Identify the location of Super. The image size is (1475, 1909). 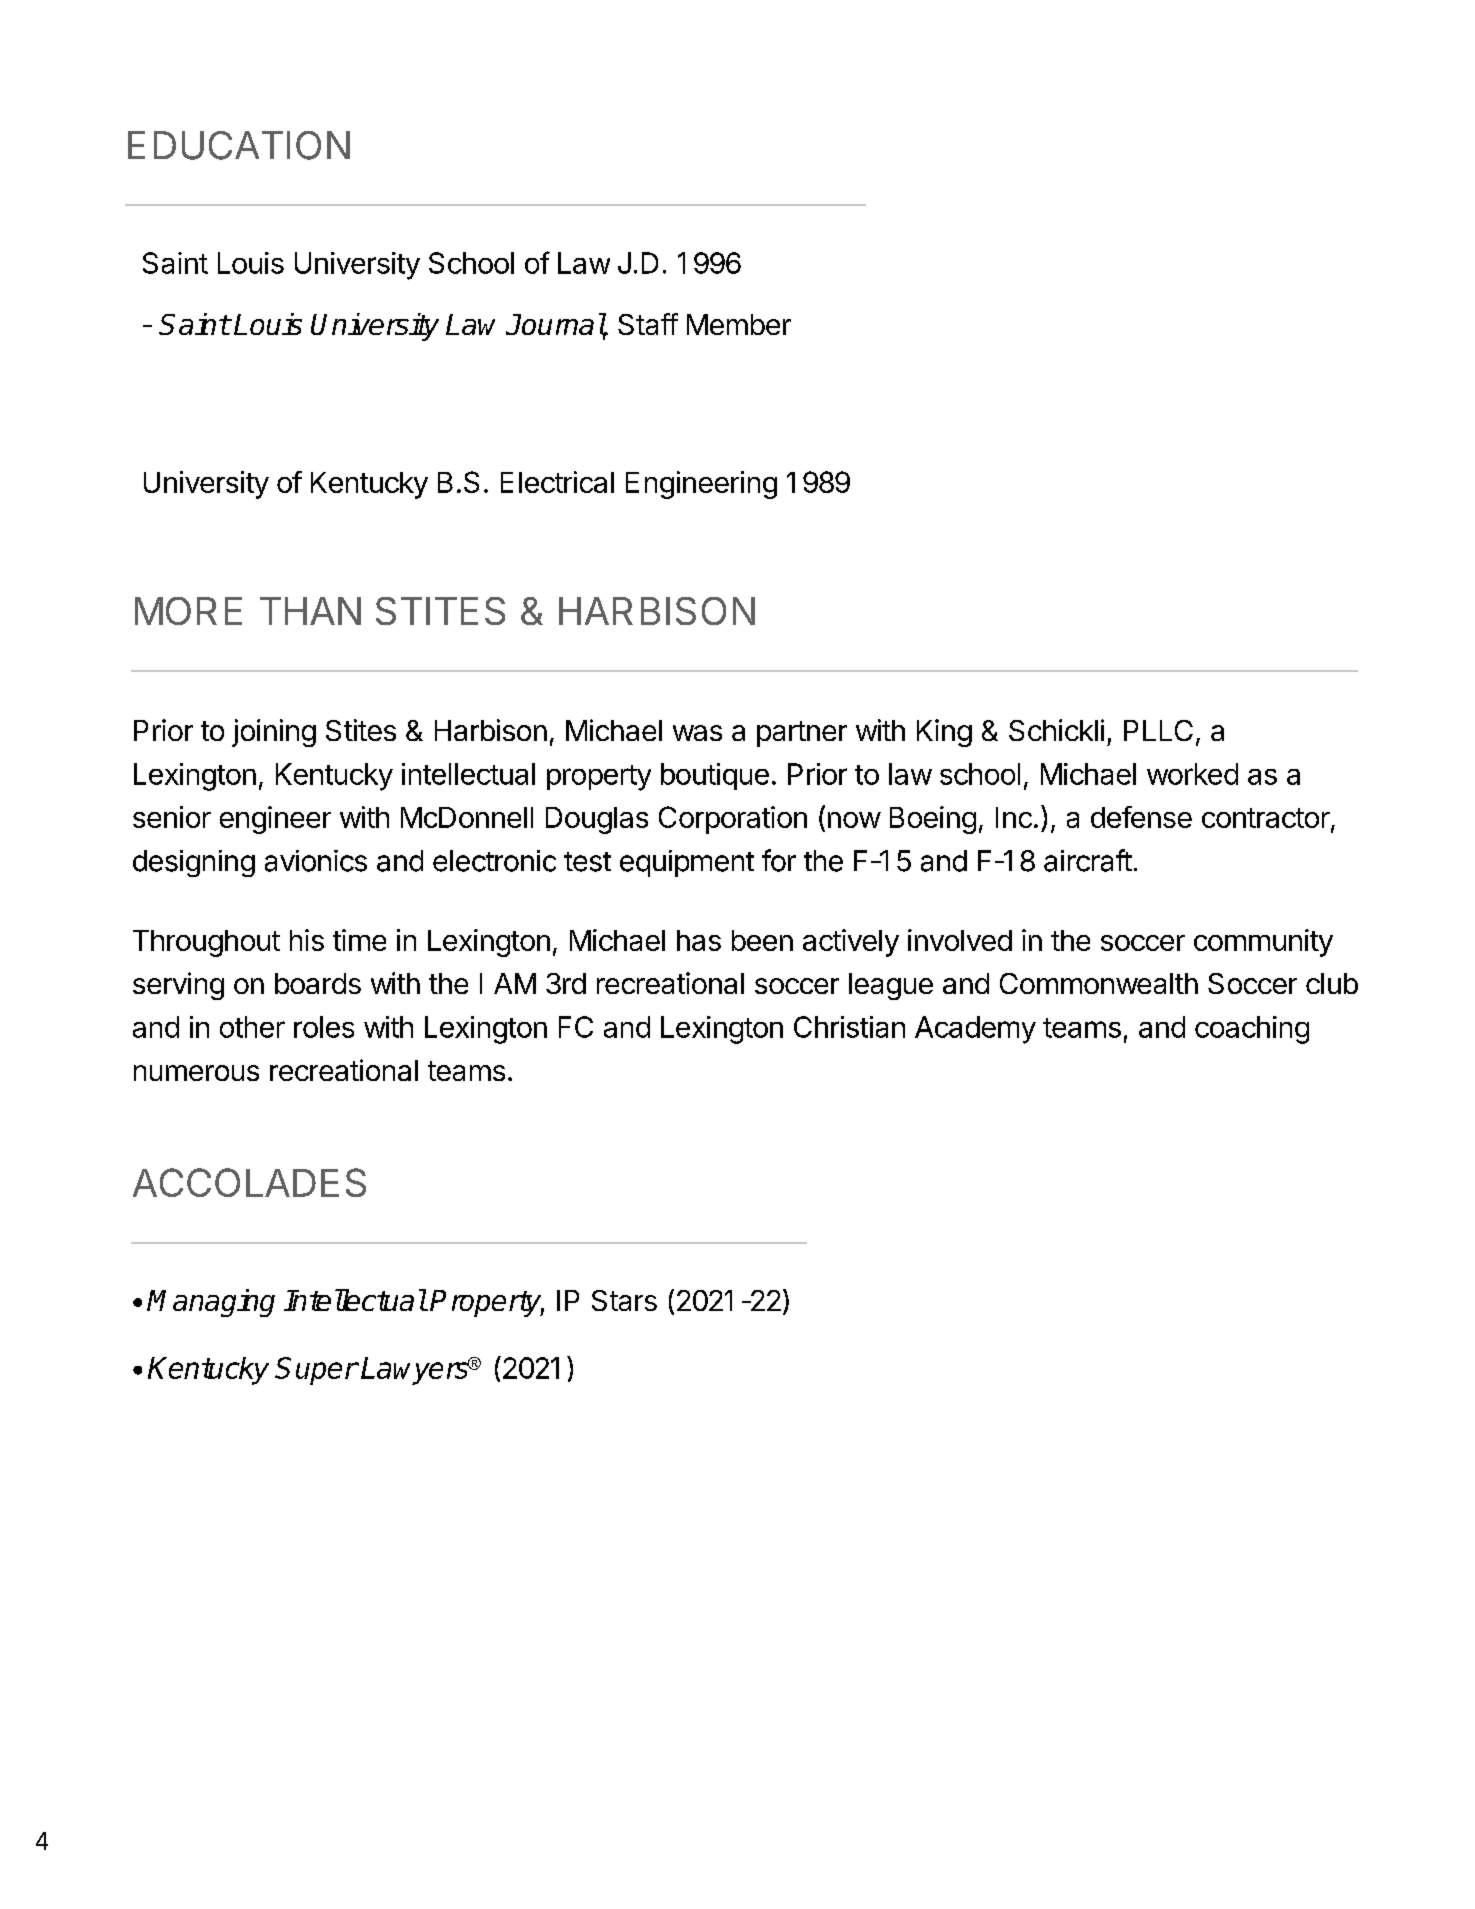
(316, 1371).
